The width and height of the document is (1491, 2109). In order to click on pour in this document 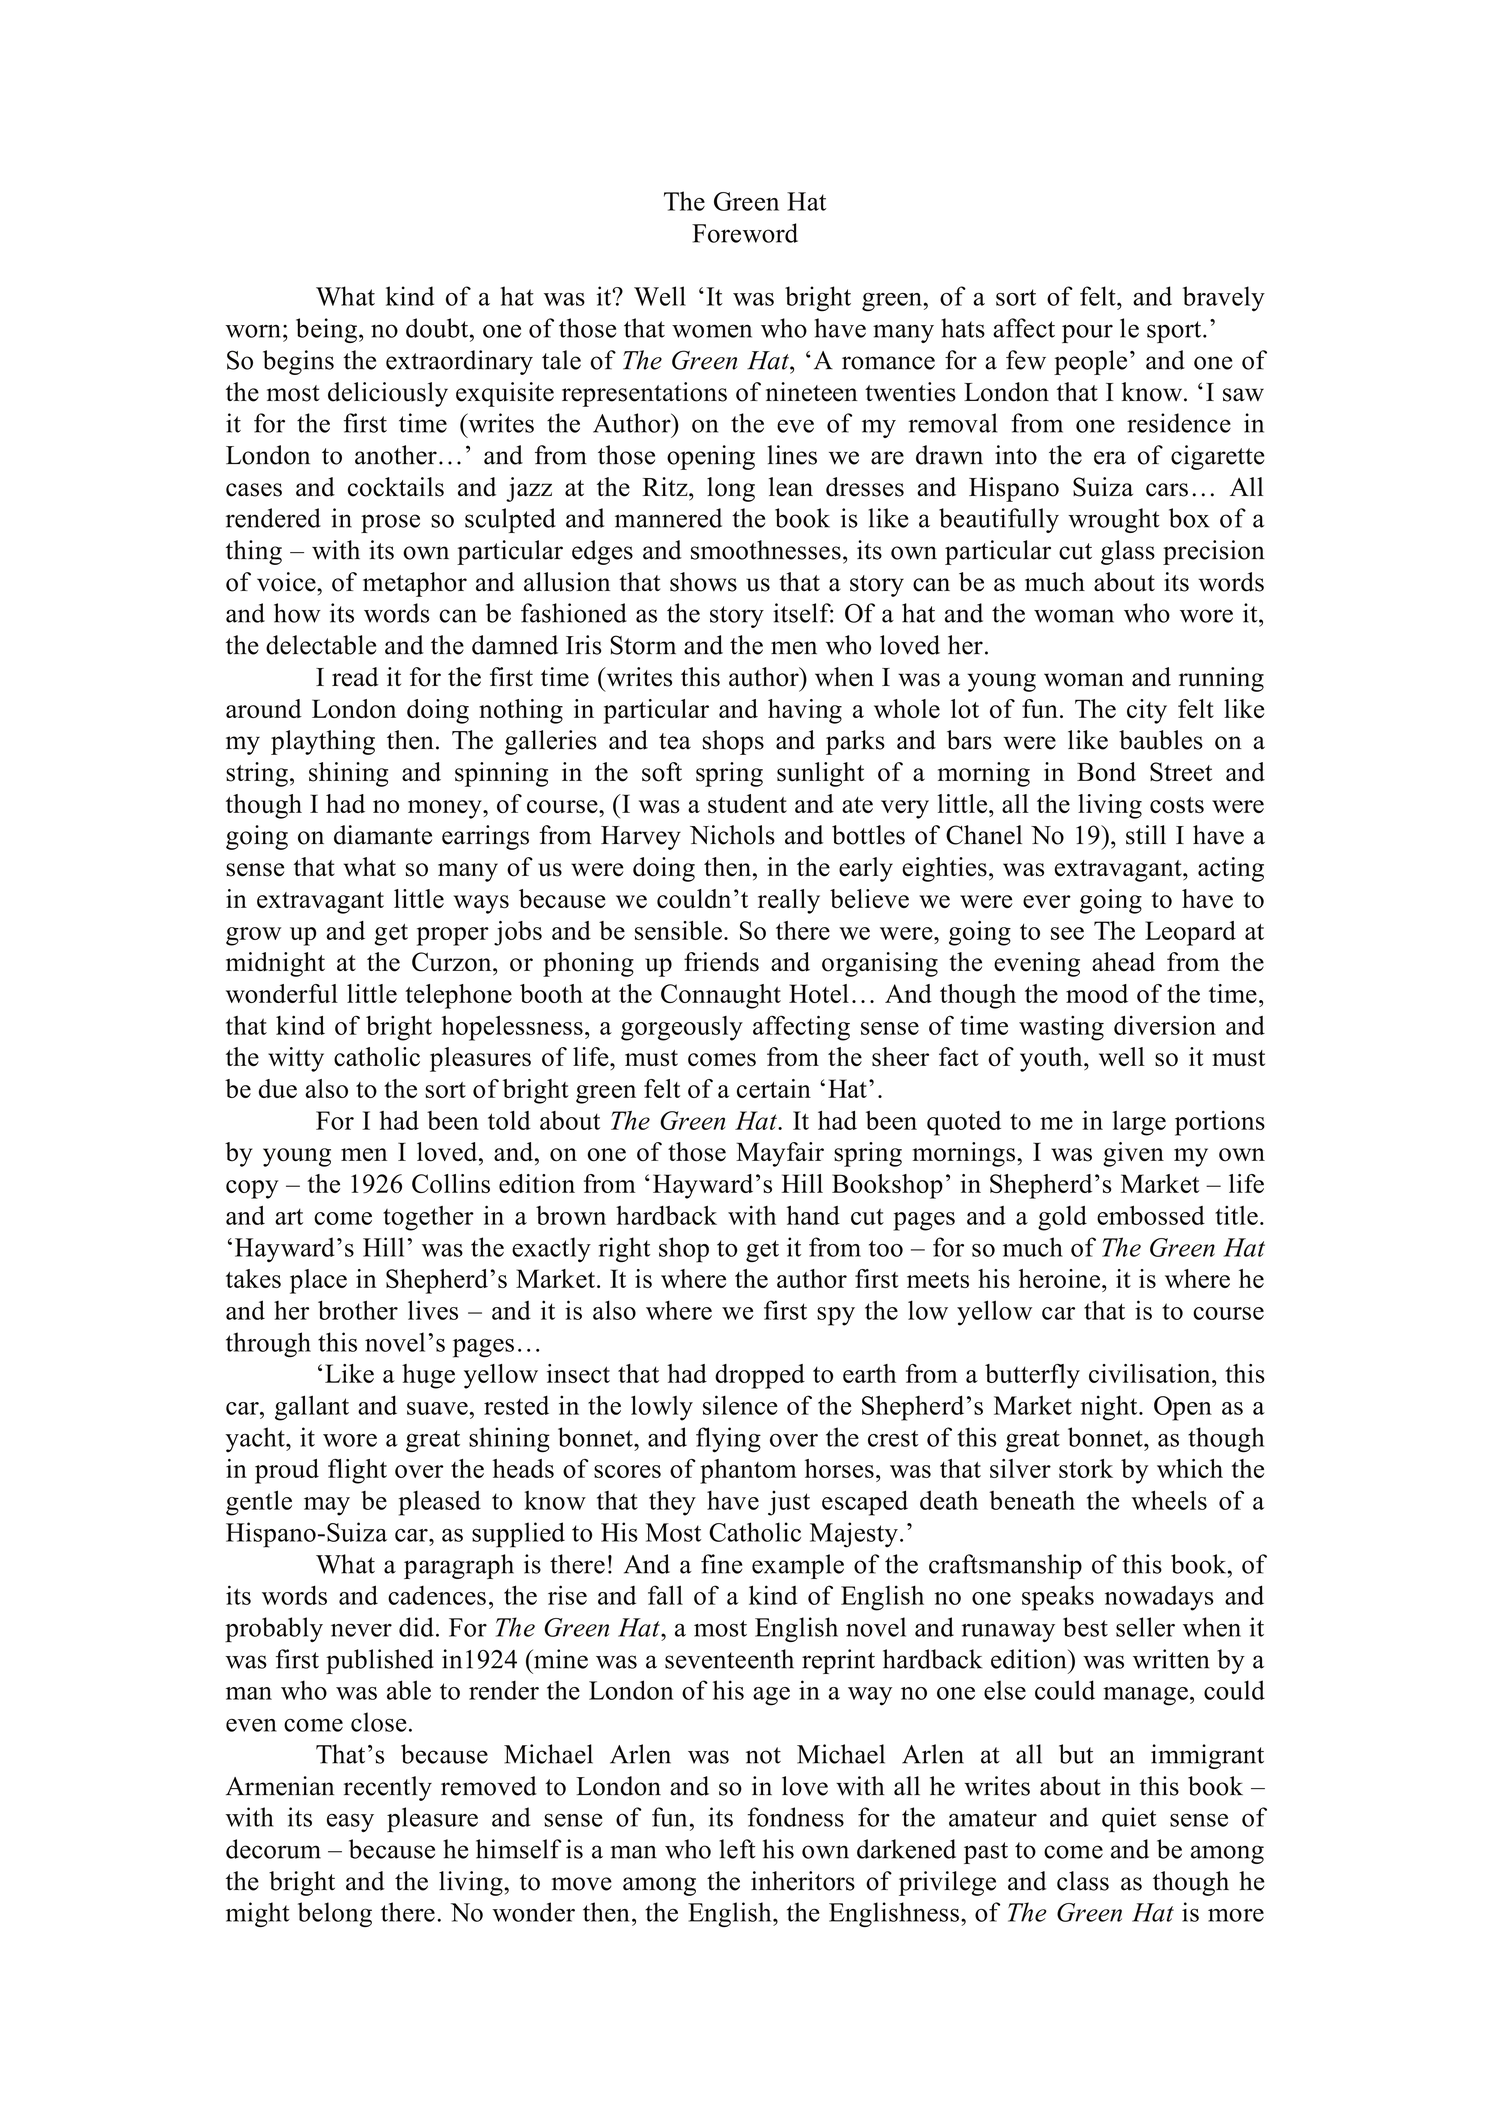, I will do `click(1087, 333)`.
